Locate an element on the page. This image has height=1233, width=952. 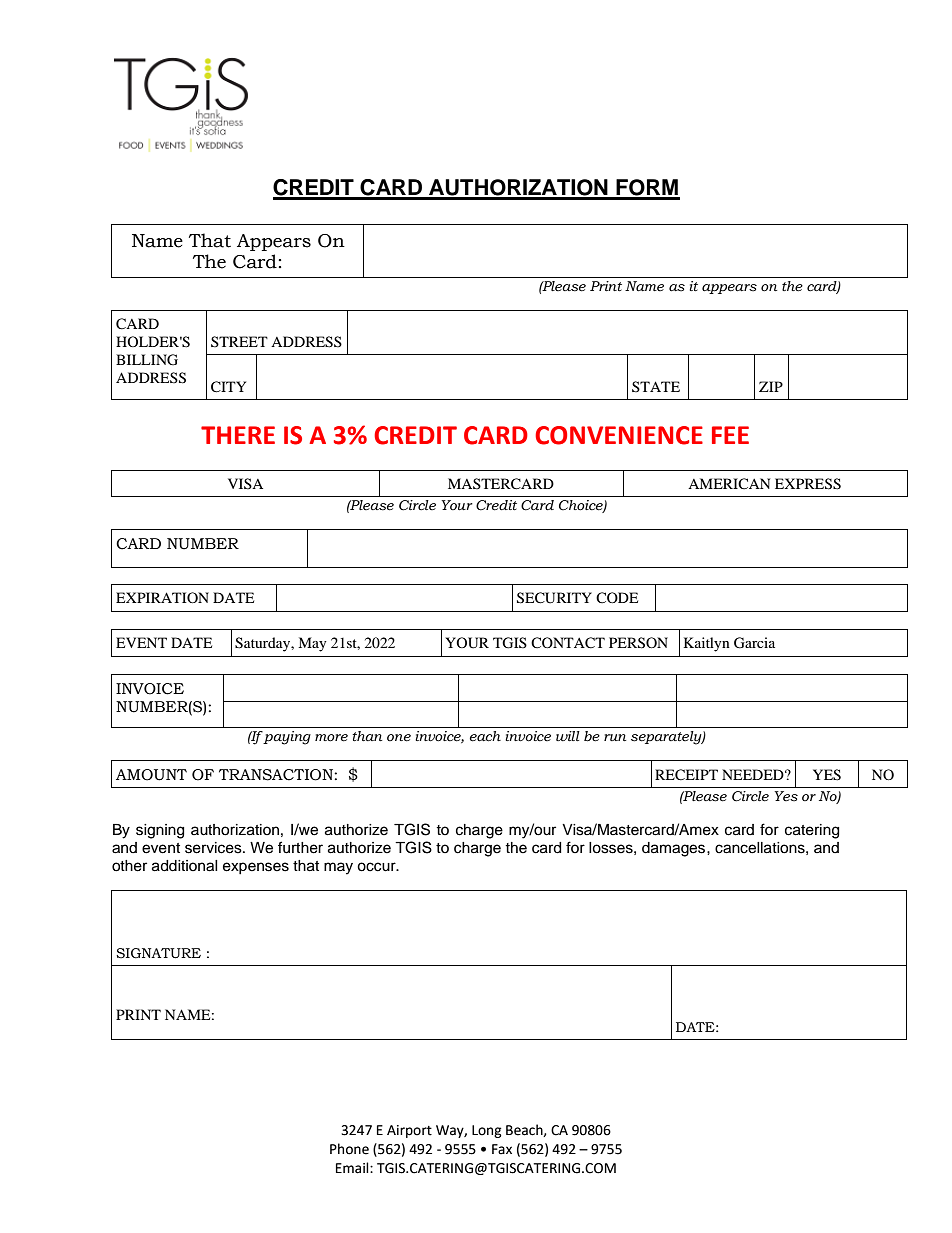
EXPIRATION is located at coordinates (162, 597).
